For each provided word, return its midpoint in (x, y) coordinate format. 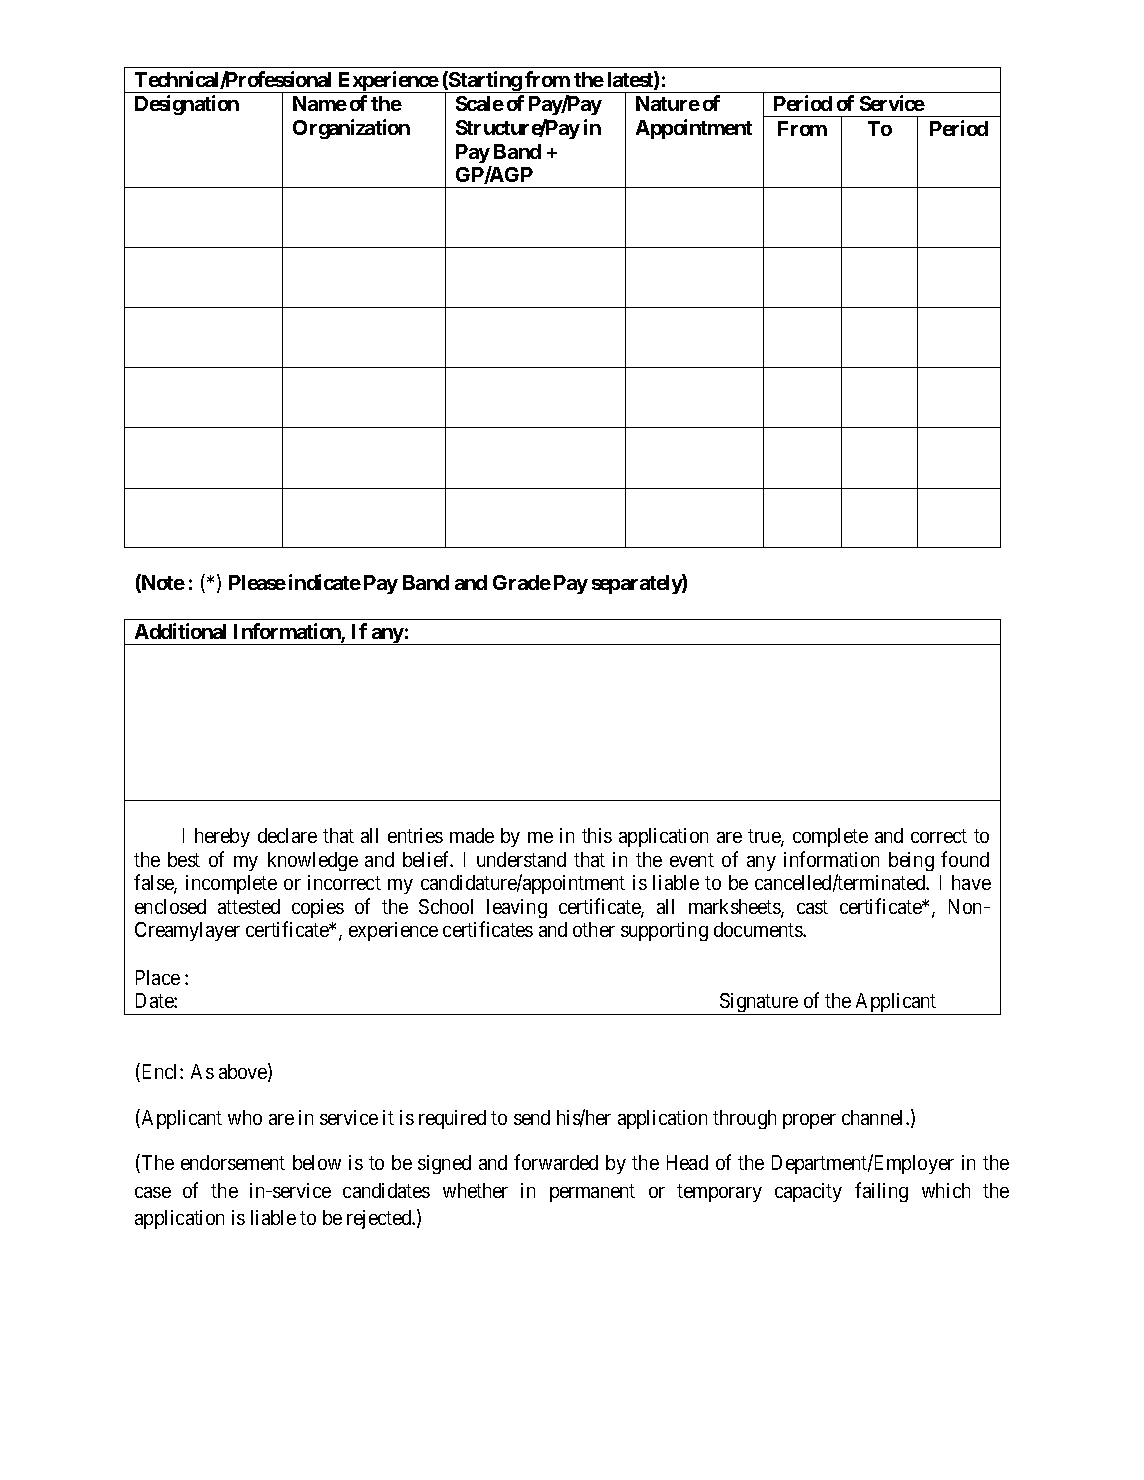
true (765, 837)
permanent (592, 1193)
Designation (187, 105)
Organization (351, 129)
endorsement (233, 1162)
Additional (180, 631)
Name (320, 103)
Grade (522, 582)
